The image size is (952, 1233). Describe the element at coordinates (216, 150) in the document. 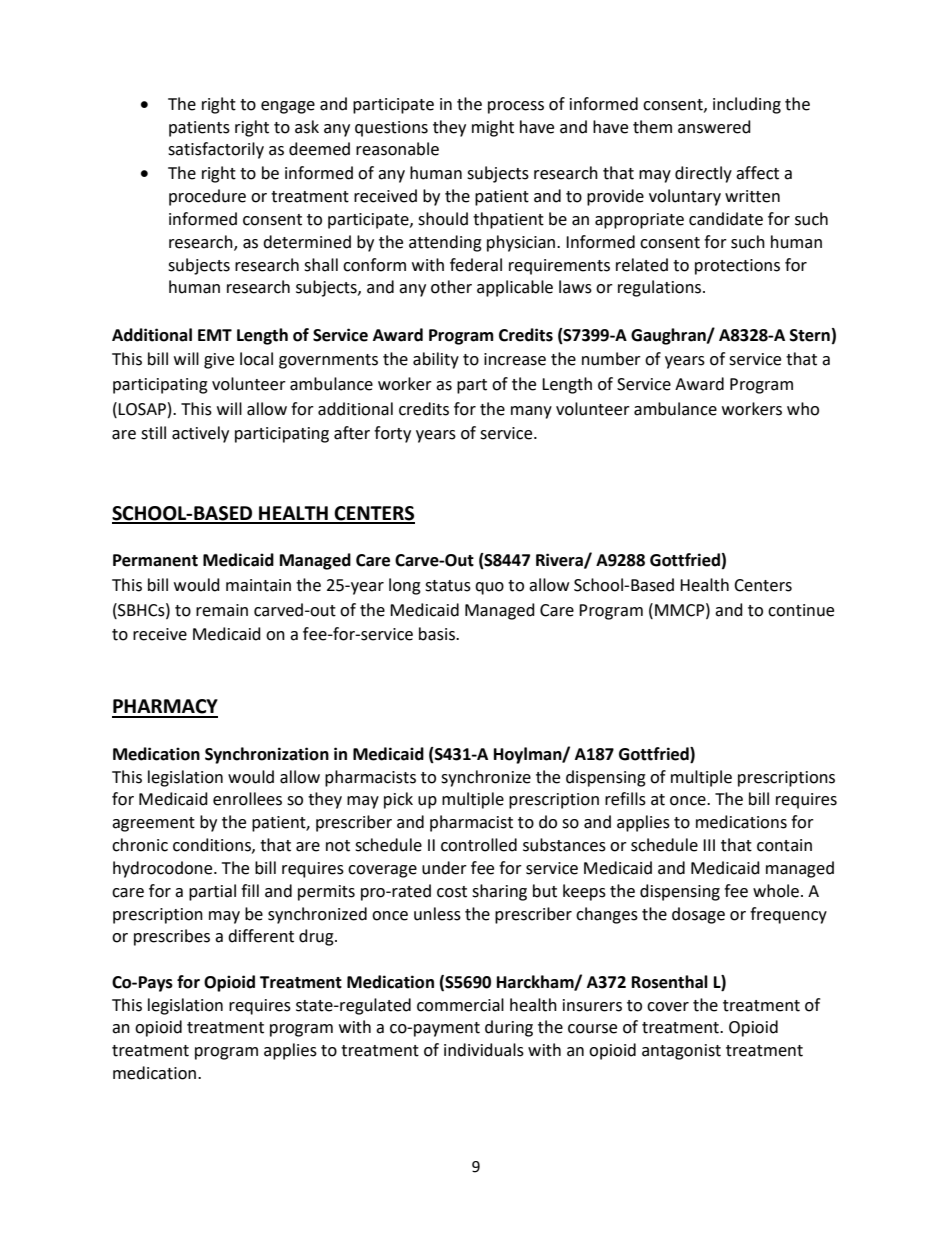

I see `satisfactorily` at that location.
